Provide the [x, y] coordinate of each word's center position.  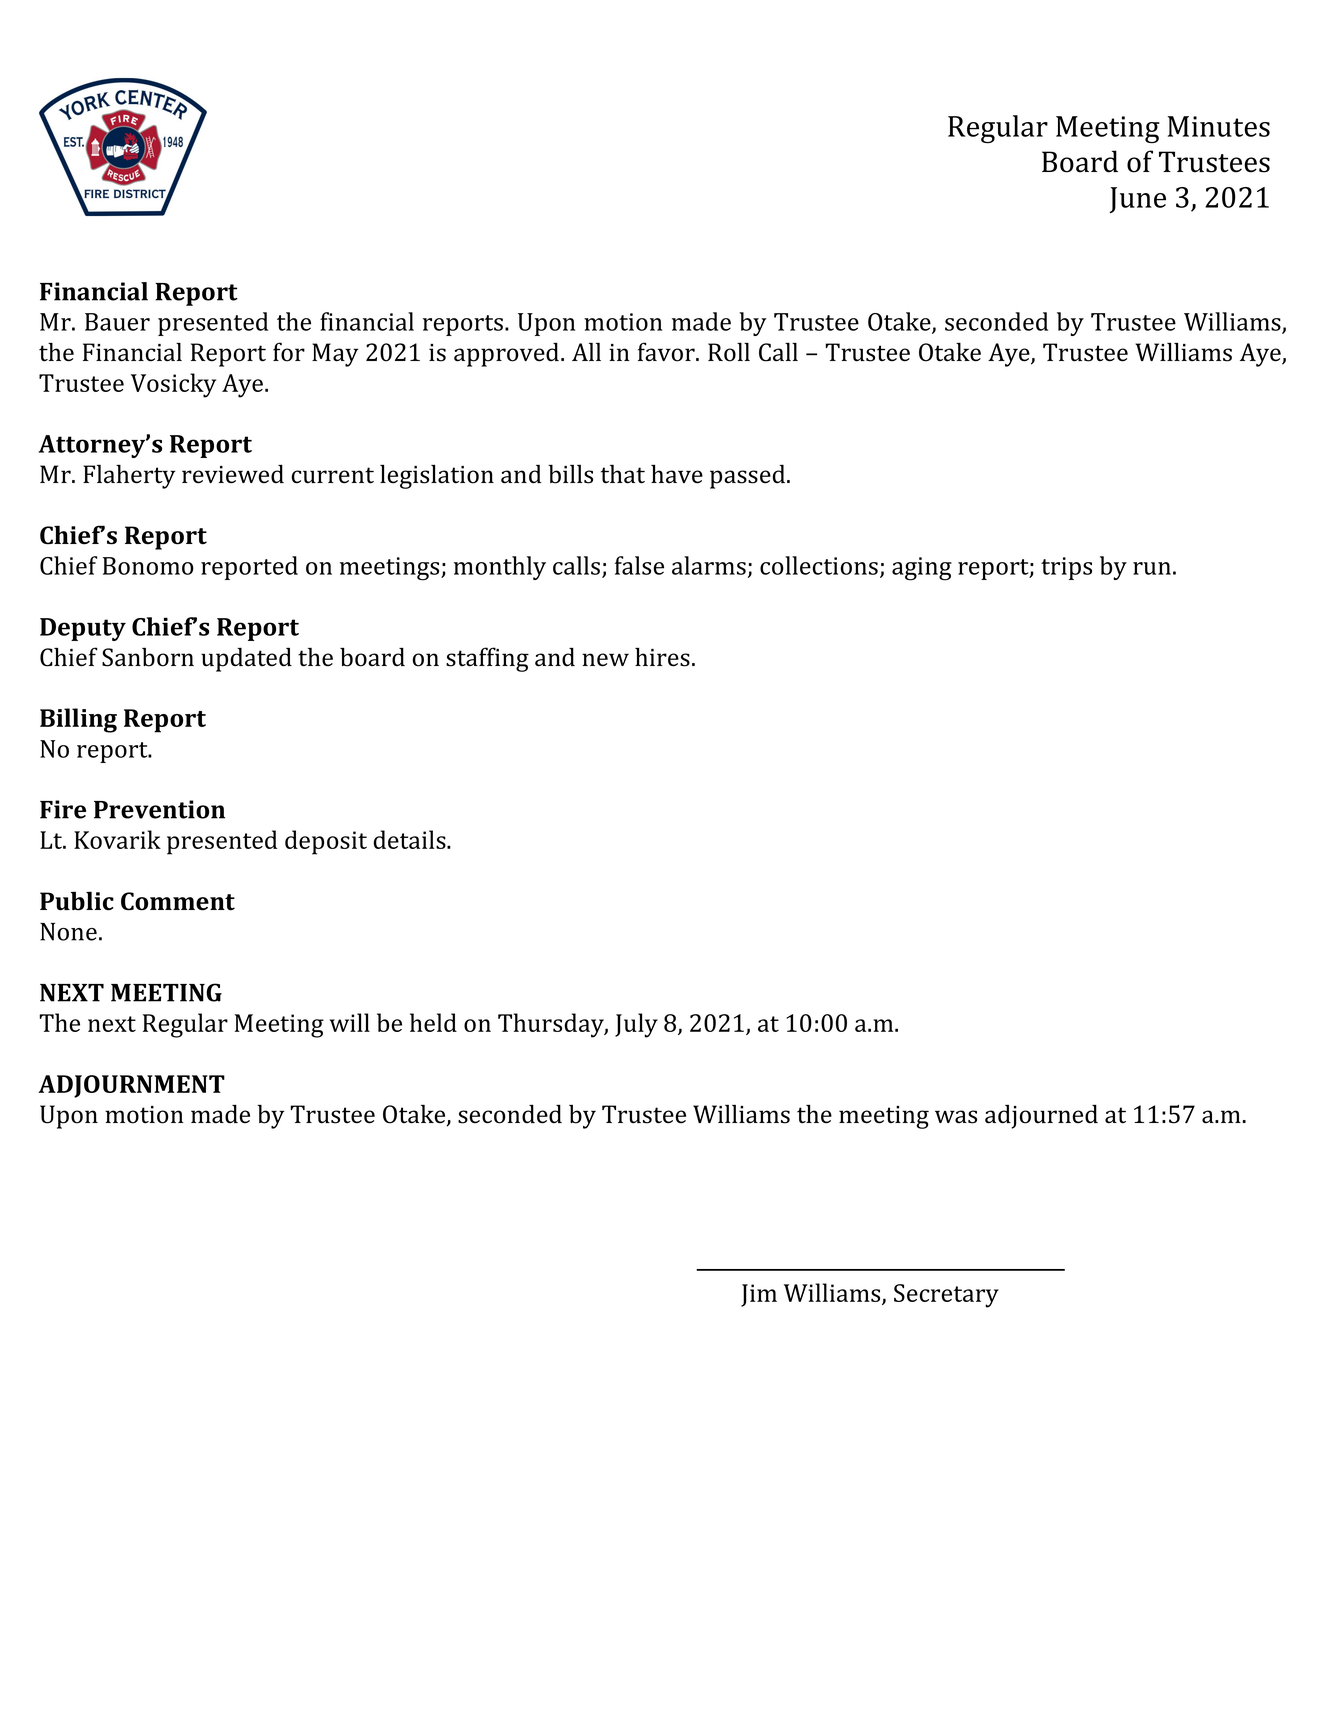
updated [246, 659]
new [605, 660]
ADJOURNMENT [131, 1086]
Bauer [117, 322]
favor [667, 352]
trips [1066, 568]
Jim [759, 1295]
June [1138, 200]
